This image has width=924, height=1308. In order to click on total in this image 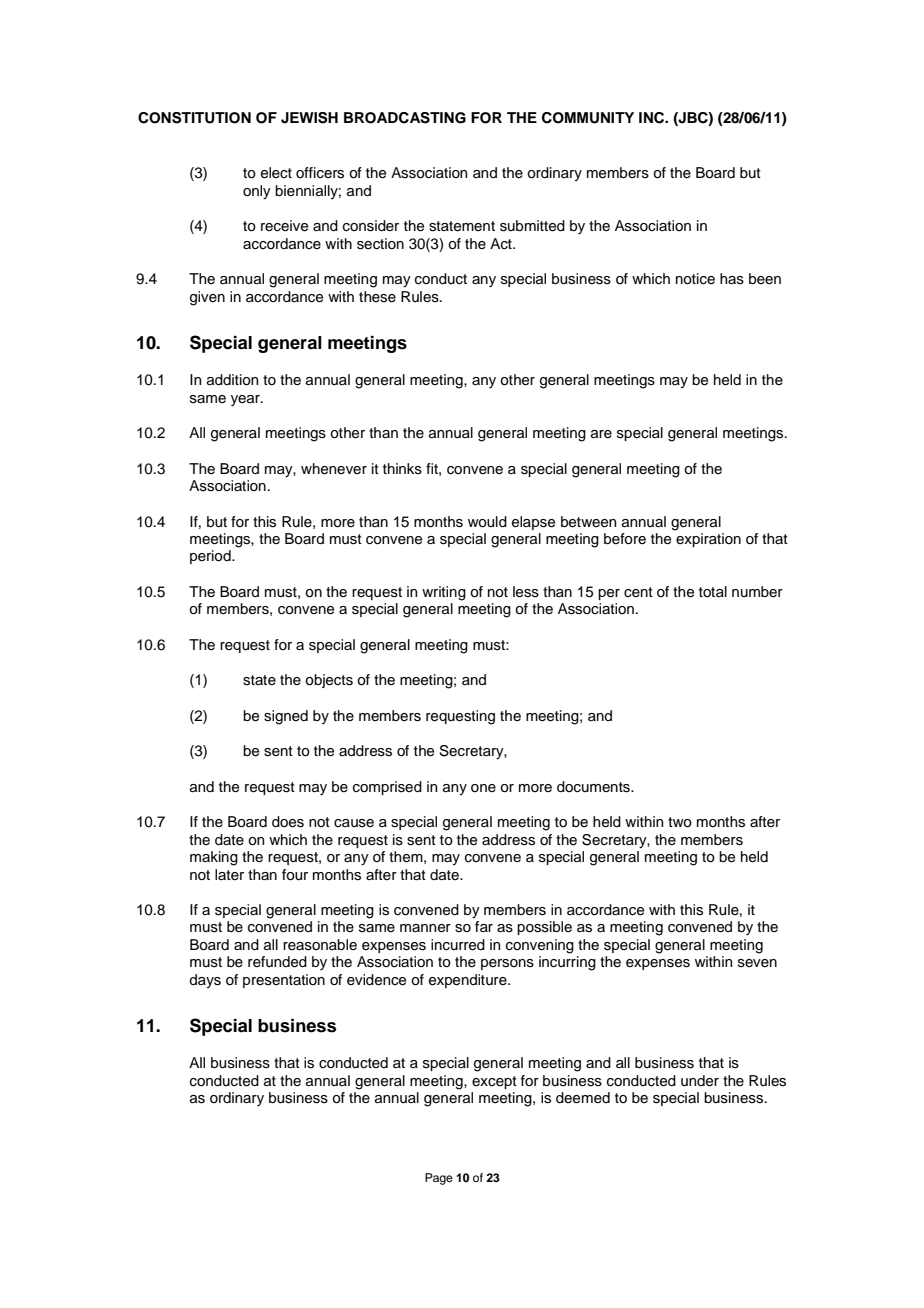, I will do `click(713, 591)`.
